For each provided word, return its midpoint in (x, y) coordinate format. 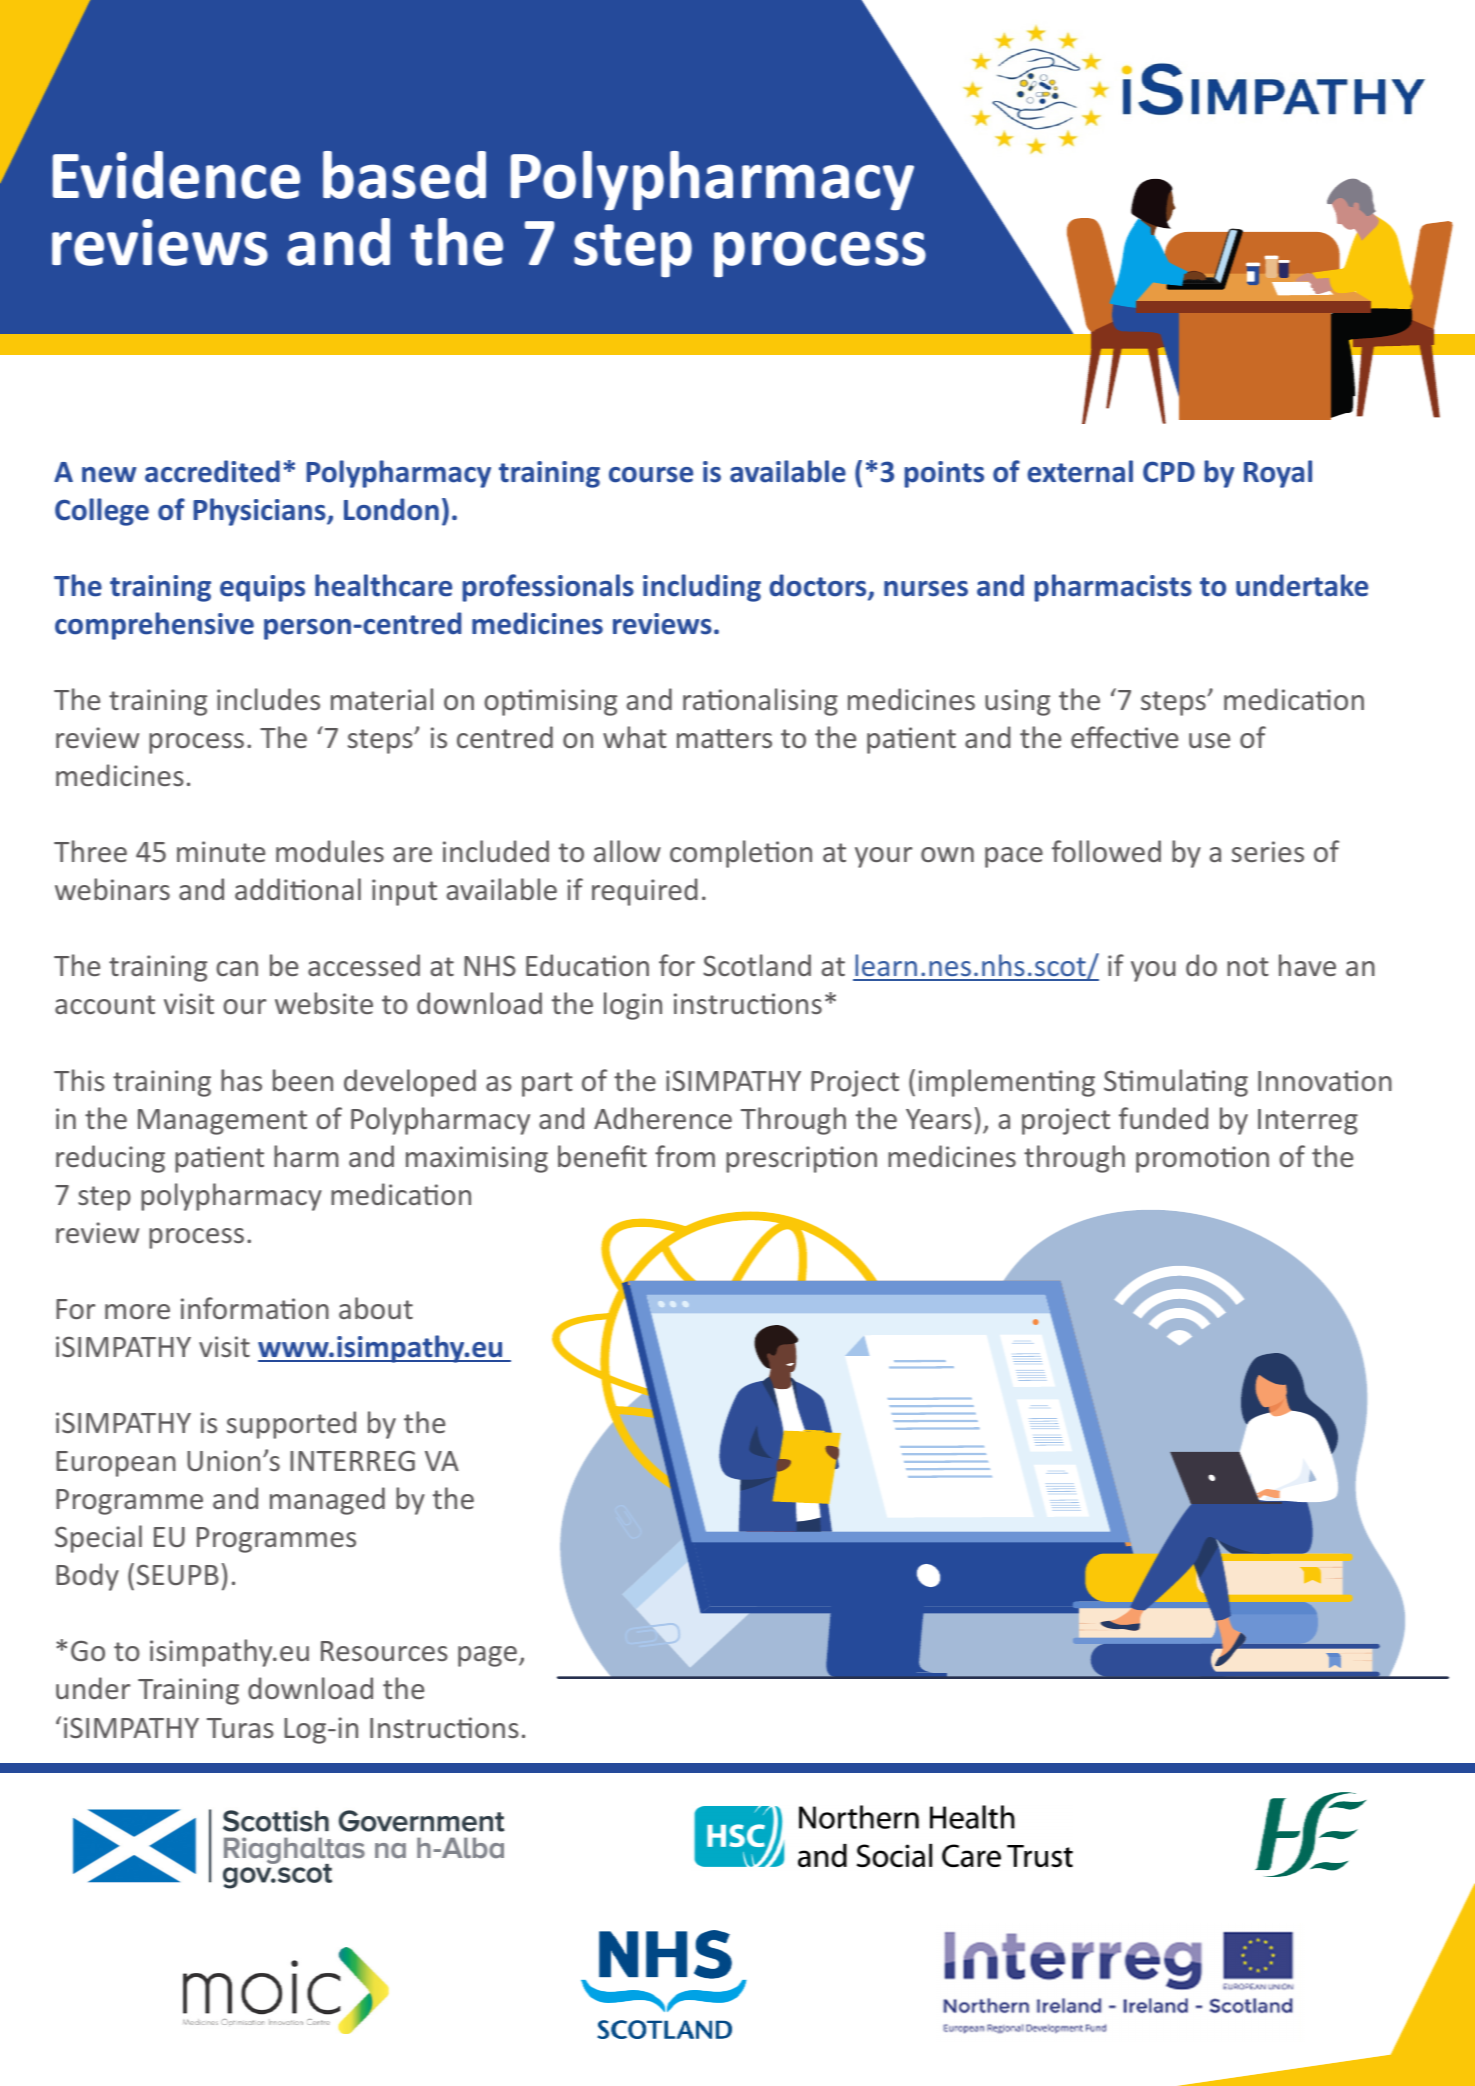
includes (268, 699)
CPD (1169, 472)
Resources (384, 1651)
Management (222, 1122)
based (404, 175)
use (1209, 740)
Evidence (176, 175)
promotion (1202, 1159)
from (685, 1156)
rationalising (760, 702)
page (487, 1656)
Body (87, 1577)
